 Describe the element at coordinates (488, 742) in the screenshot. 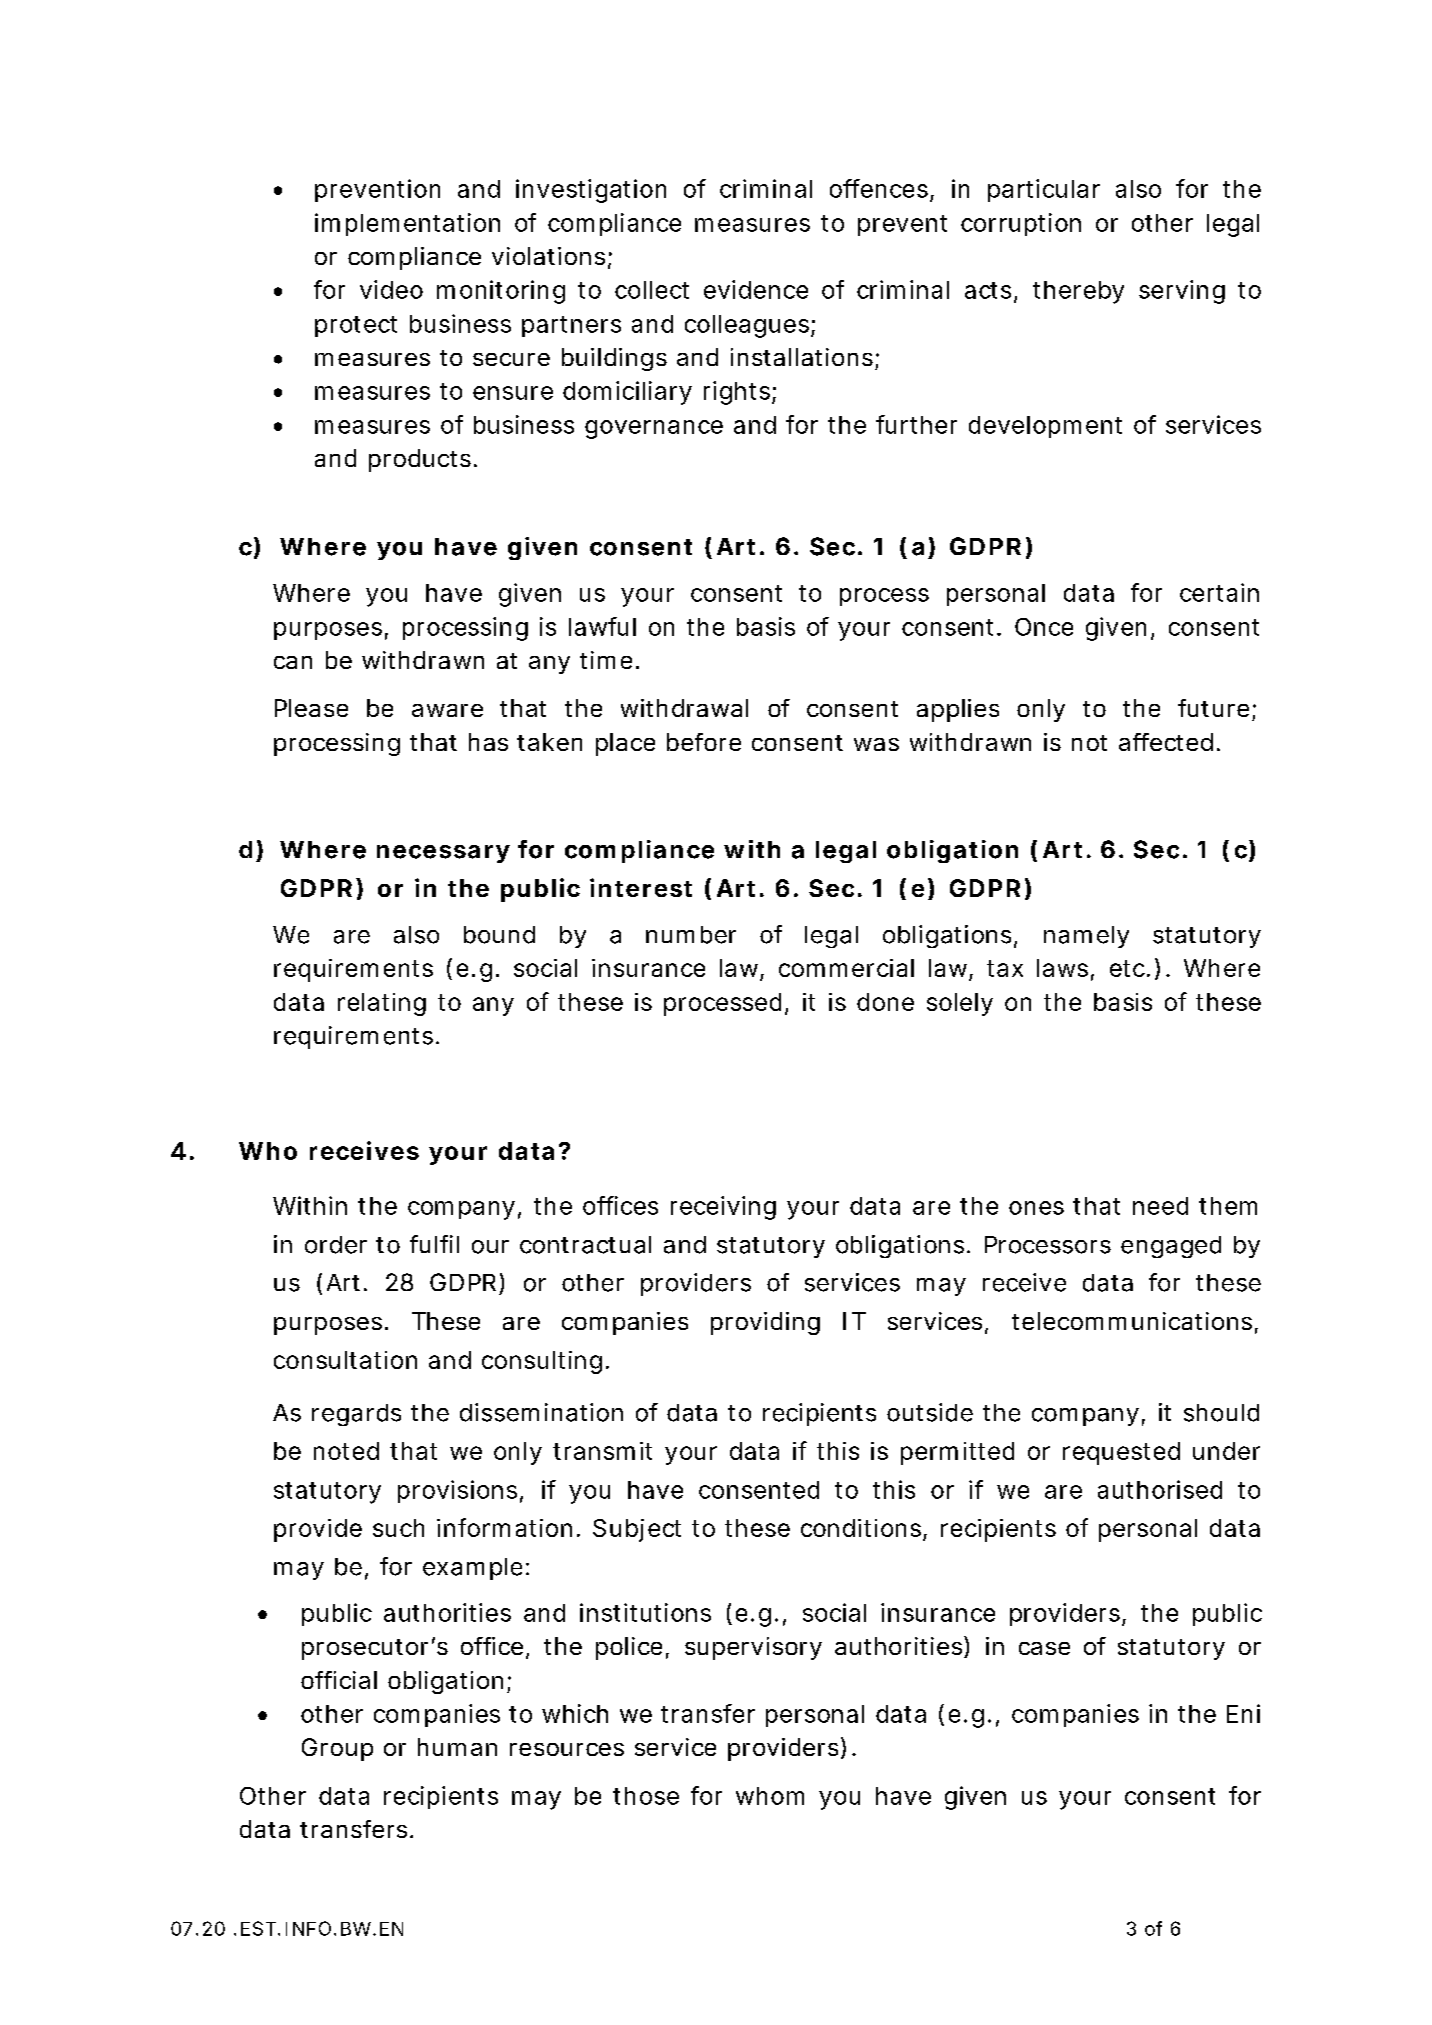

I see `has` at that location.
